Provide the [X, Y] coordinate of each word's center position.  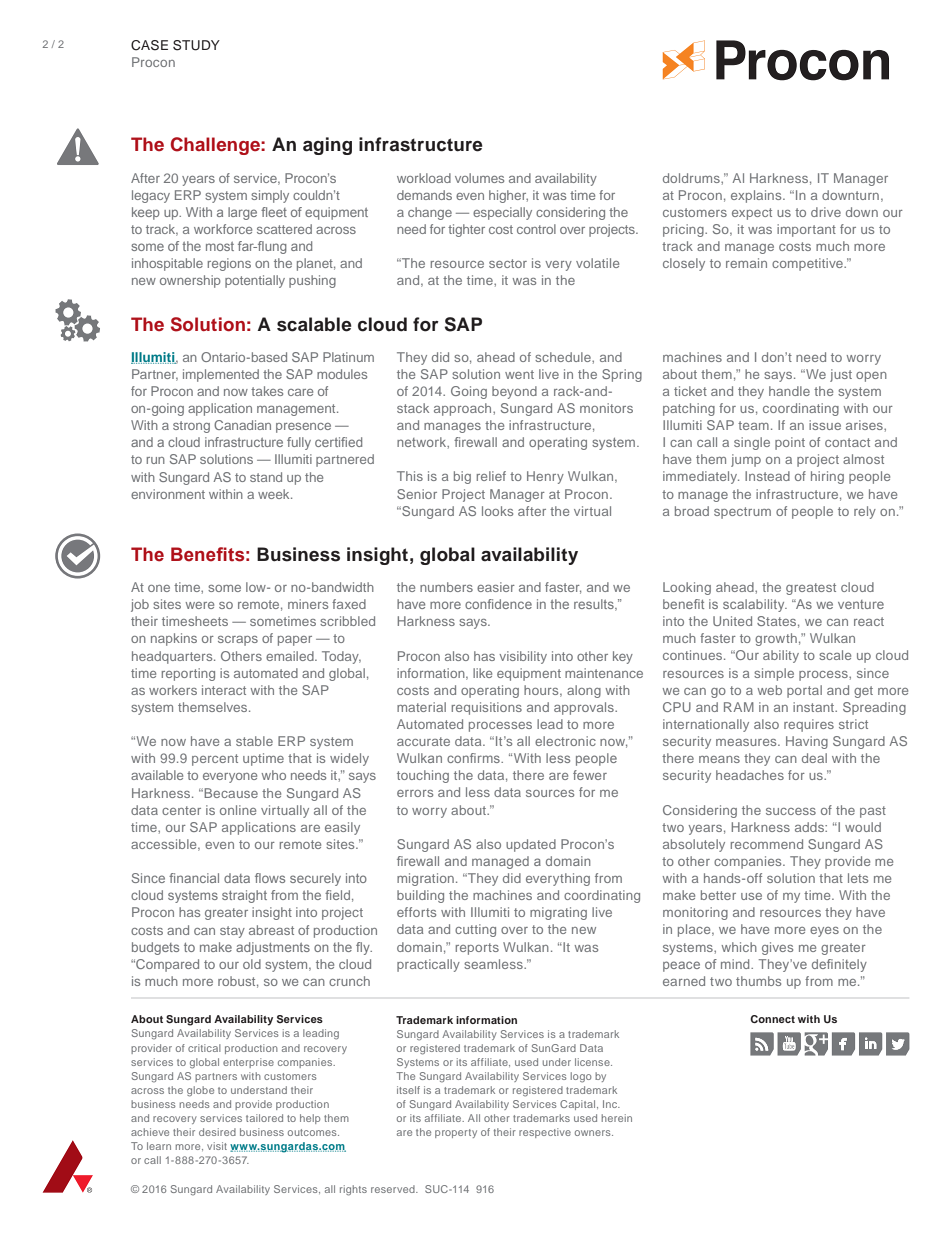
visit [217, 1146]
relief [491, 476]
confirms [474, 758]
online [238, 810]
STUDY [196, 45]
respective [545, 1133]
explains [757, 196]
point [790, 443]
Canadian [242, 425]
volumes [479, 178]
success [791, 811]
